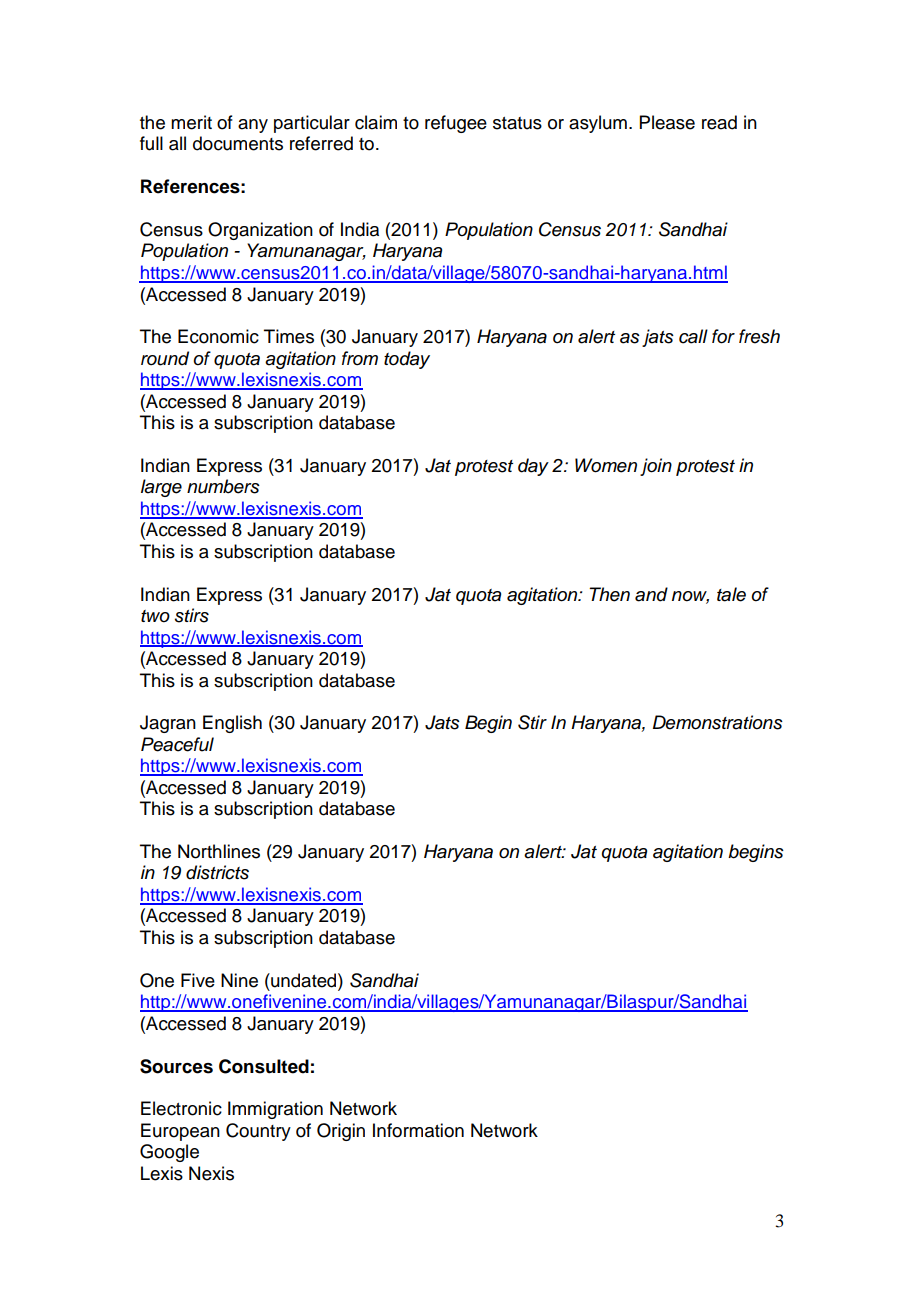 The image size is (924, 1308). I want to click on Origin, so click(341, 1132).
